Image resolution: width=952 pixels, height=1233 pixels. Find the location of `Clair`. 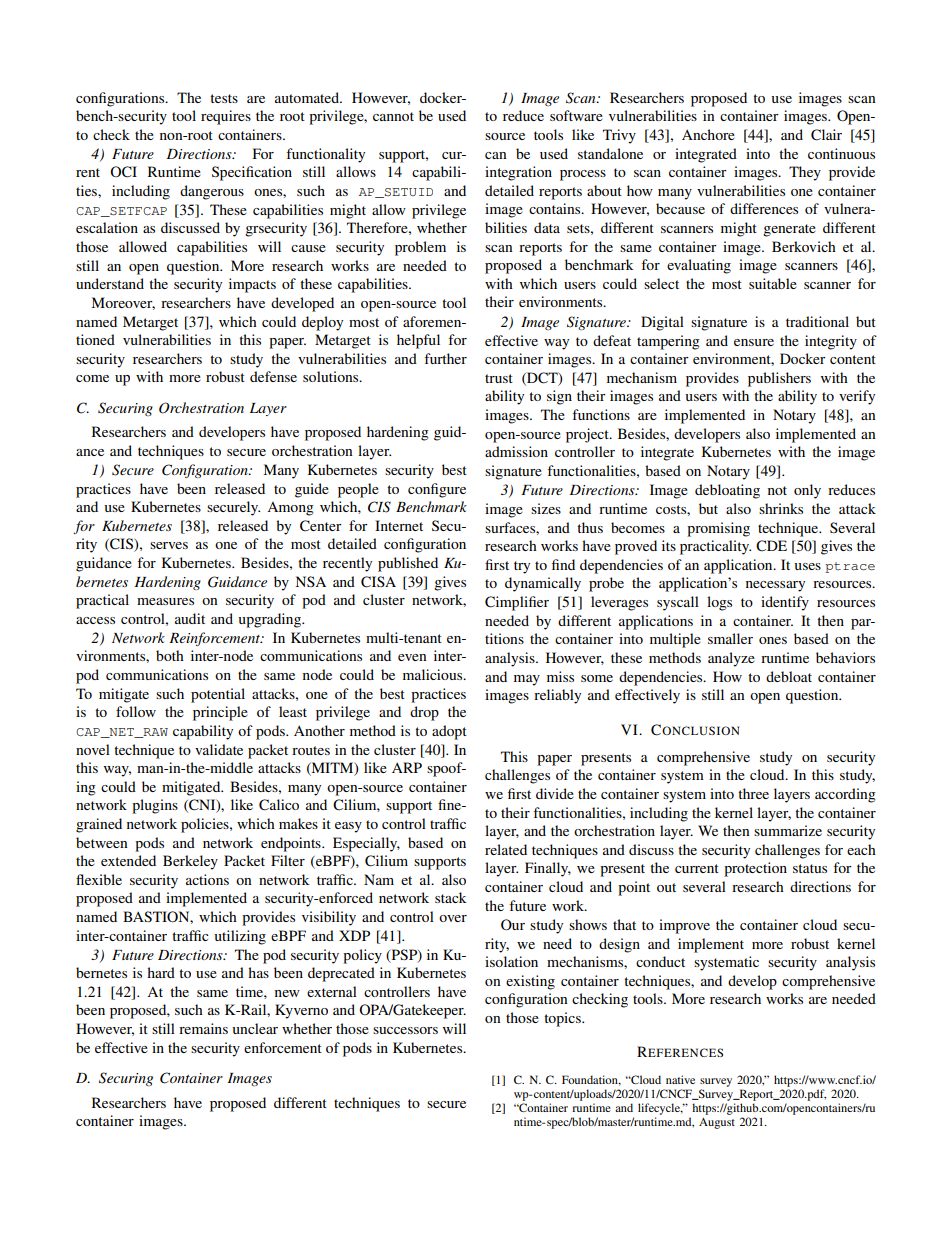

Clair is located at coordinates (826, 135).
